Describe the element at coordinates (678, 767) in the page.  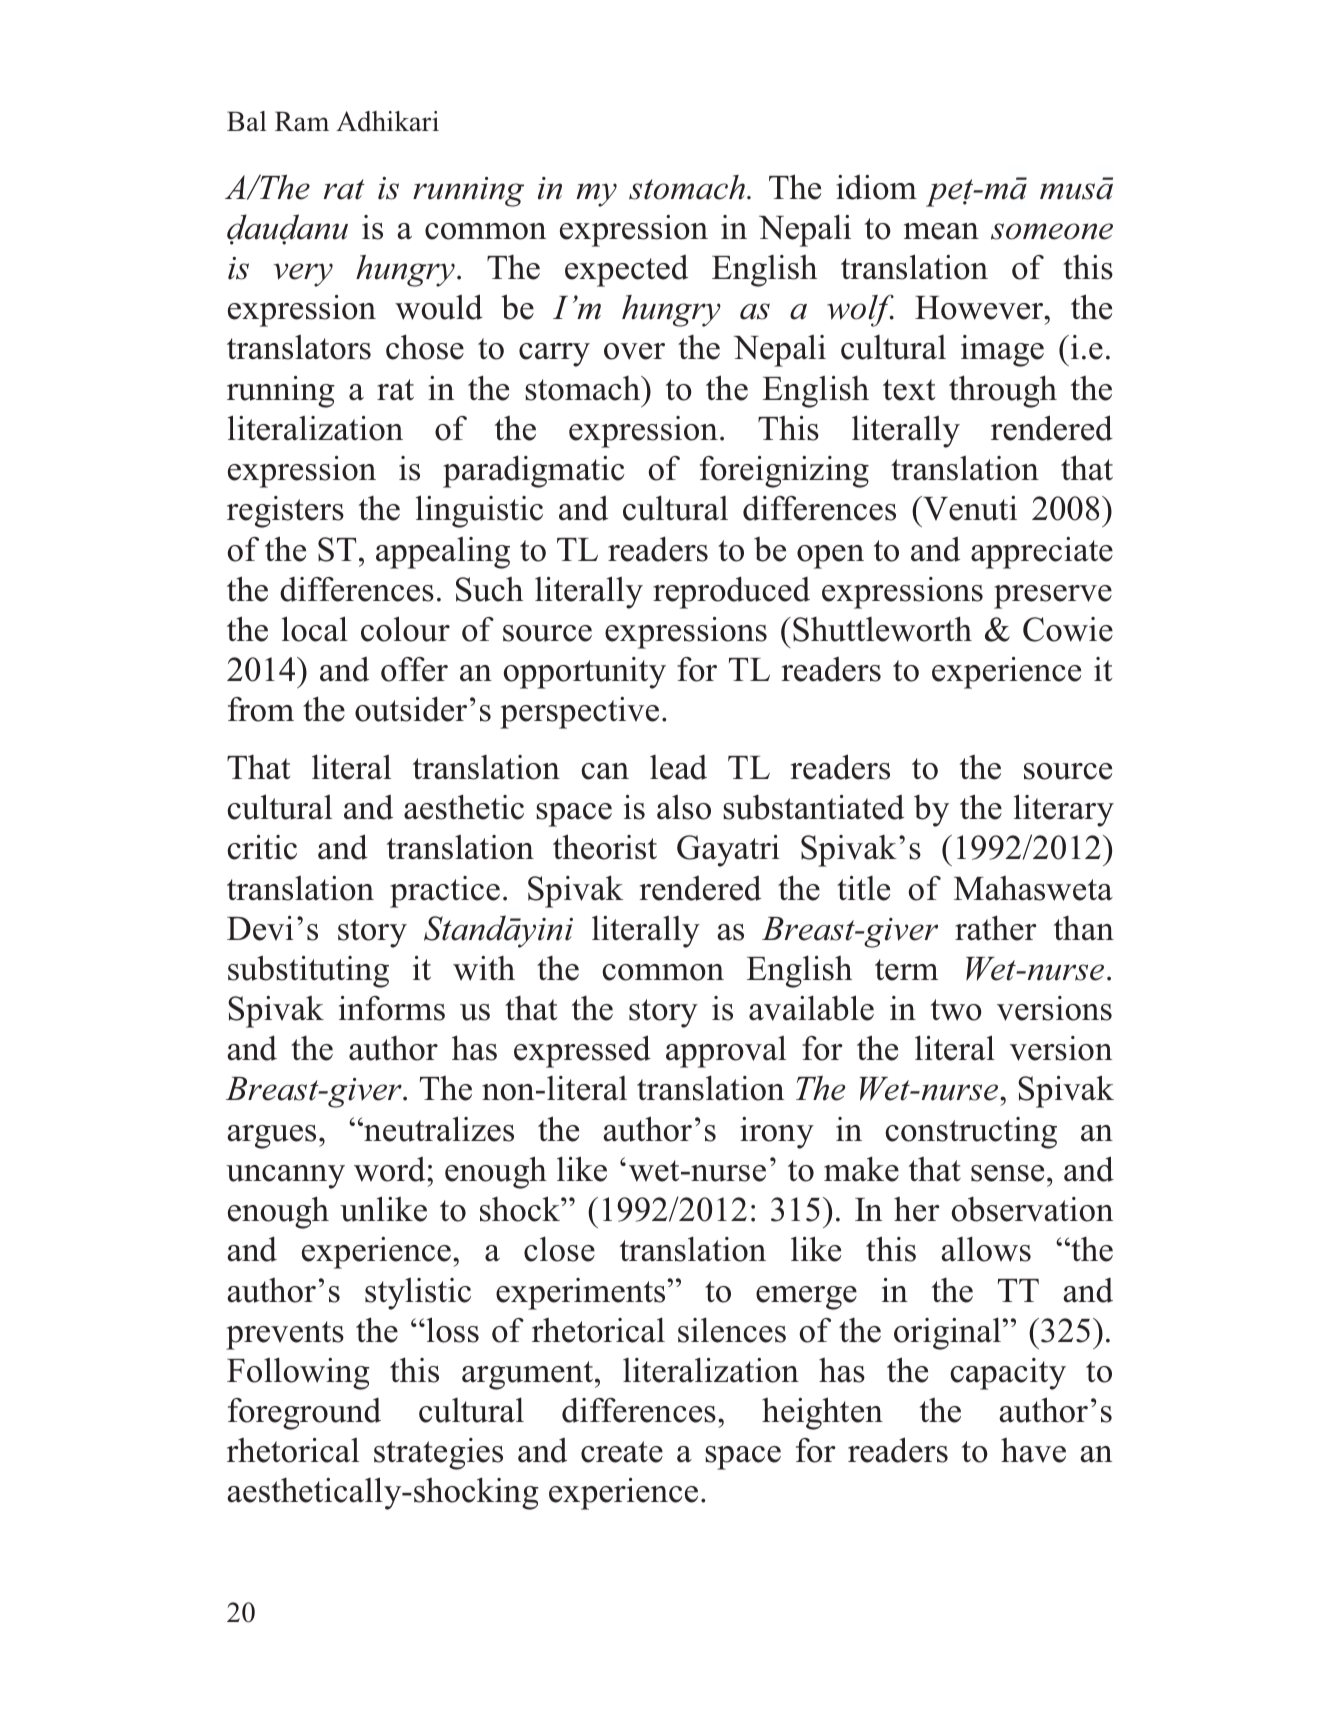
I see `lead` at that location.
